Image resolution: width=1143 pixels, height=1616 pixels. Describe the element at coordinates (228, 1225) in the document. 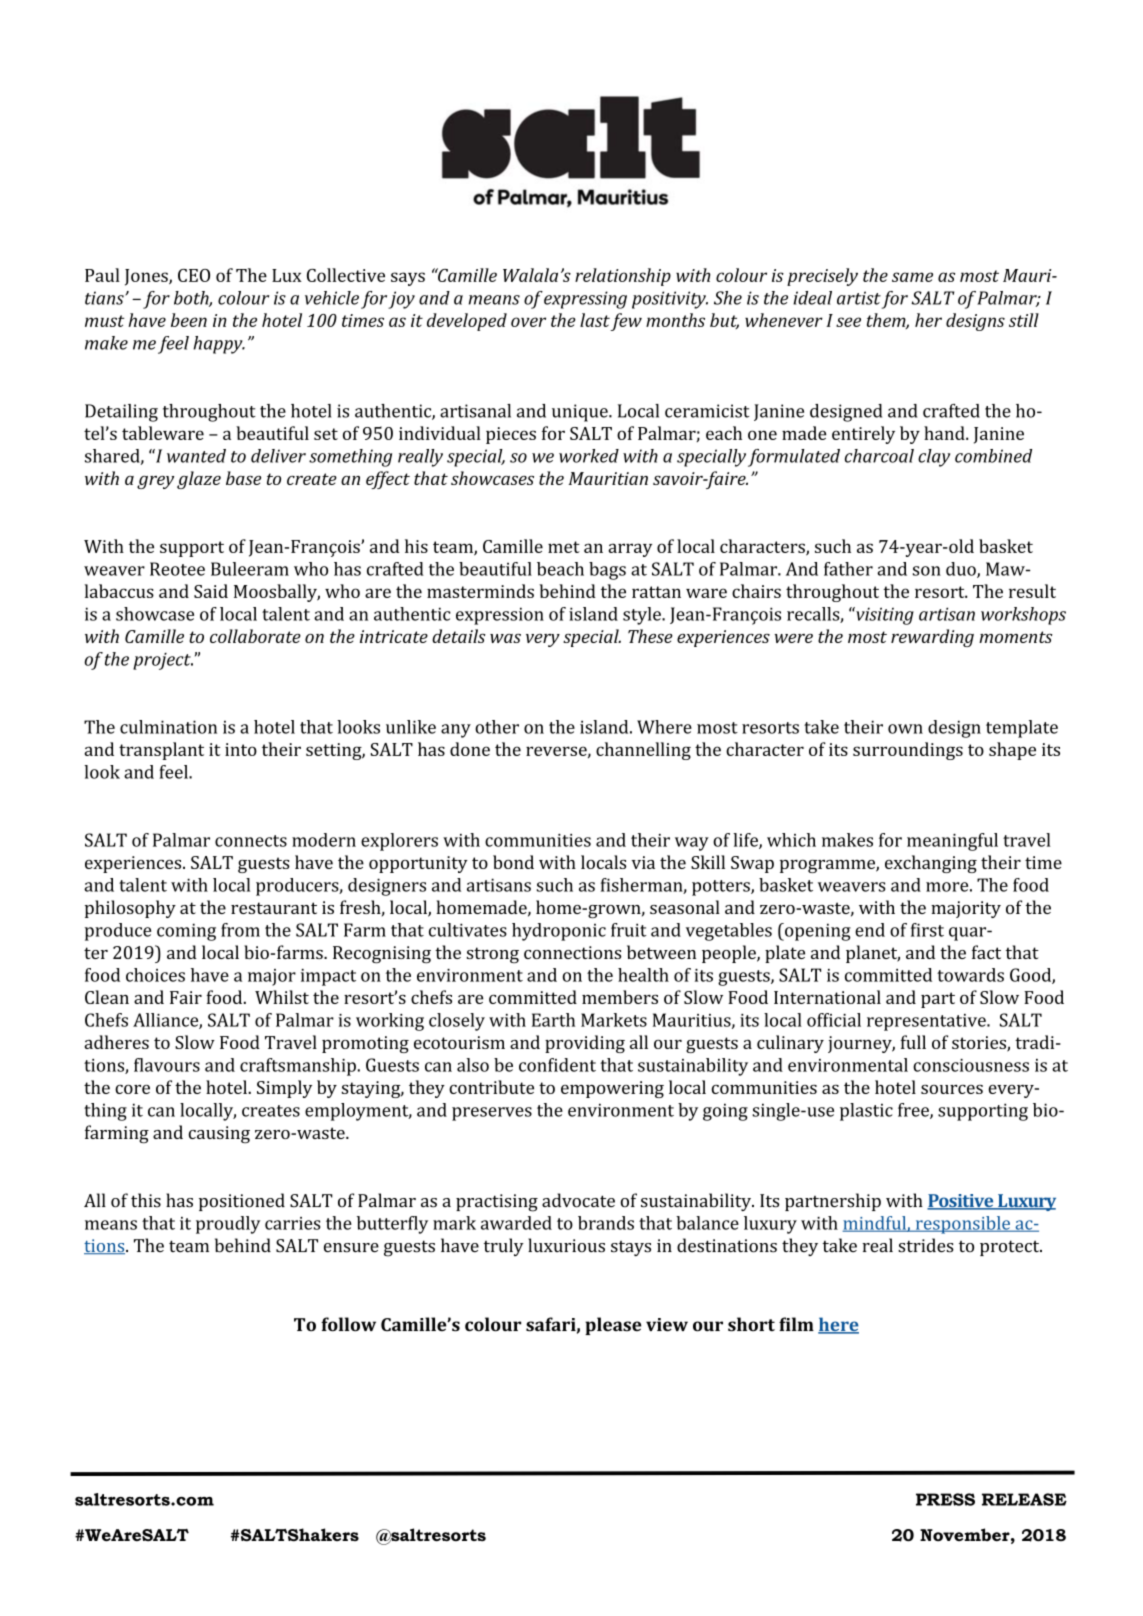

I see `proudly` at that location.
